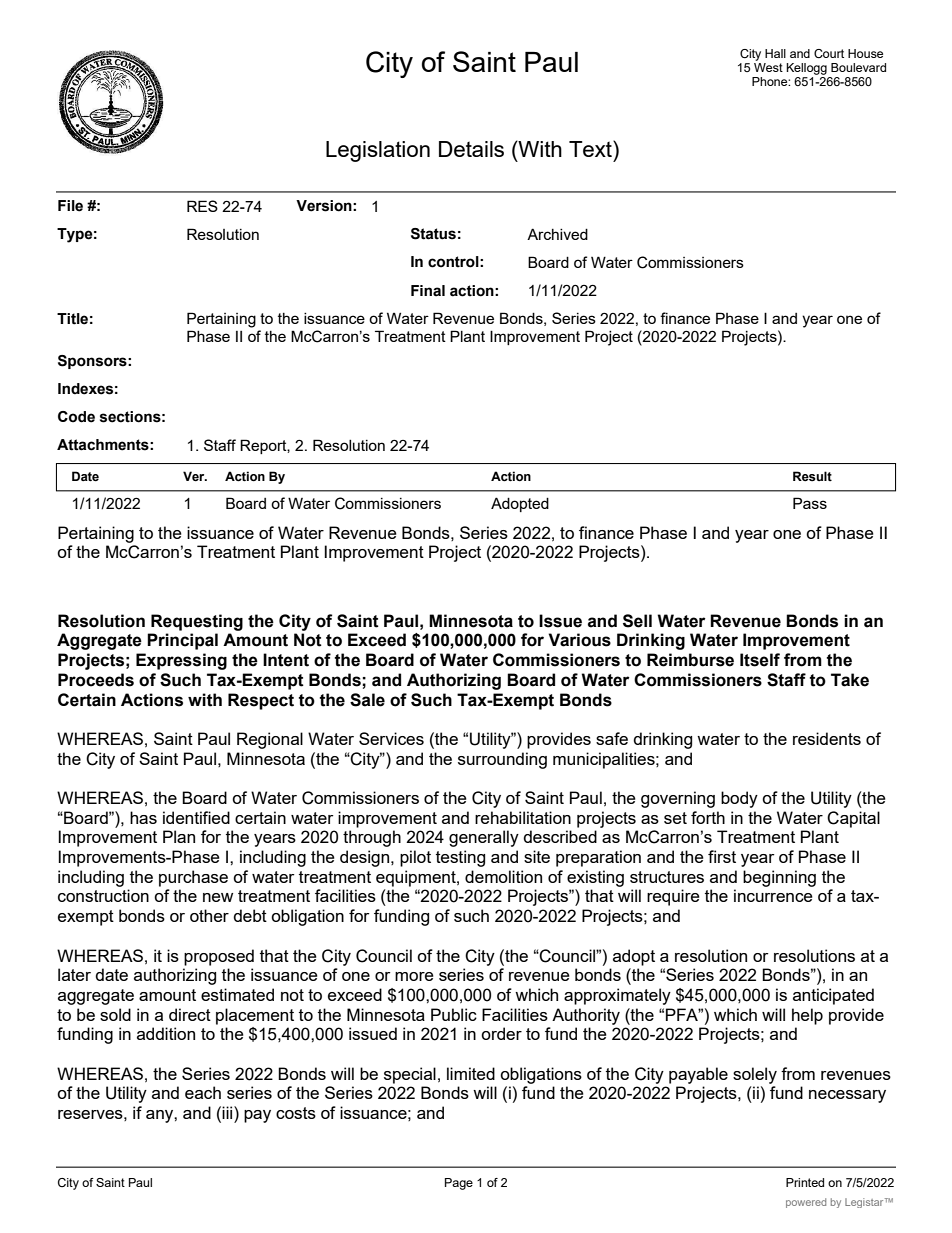  What do you see at coordinates (739, 799) in the page?
I see `body` at bounding box center [739, 799].
